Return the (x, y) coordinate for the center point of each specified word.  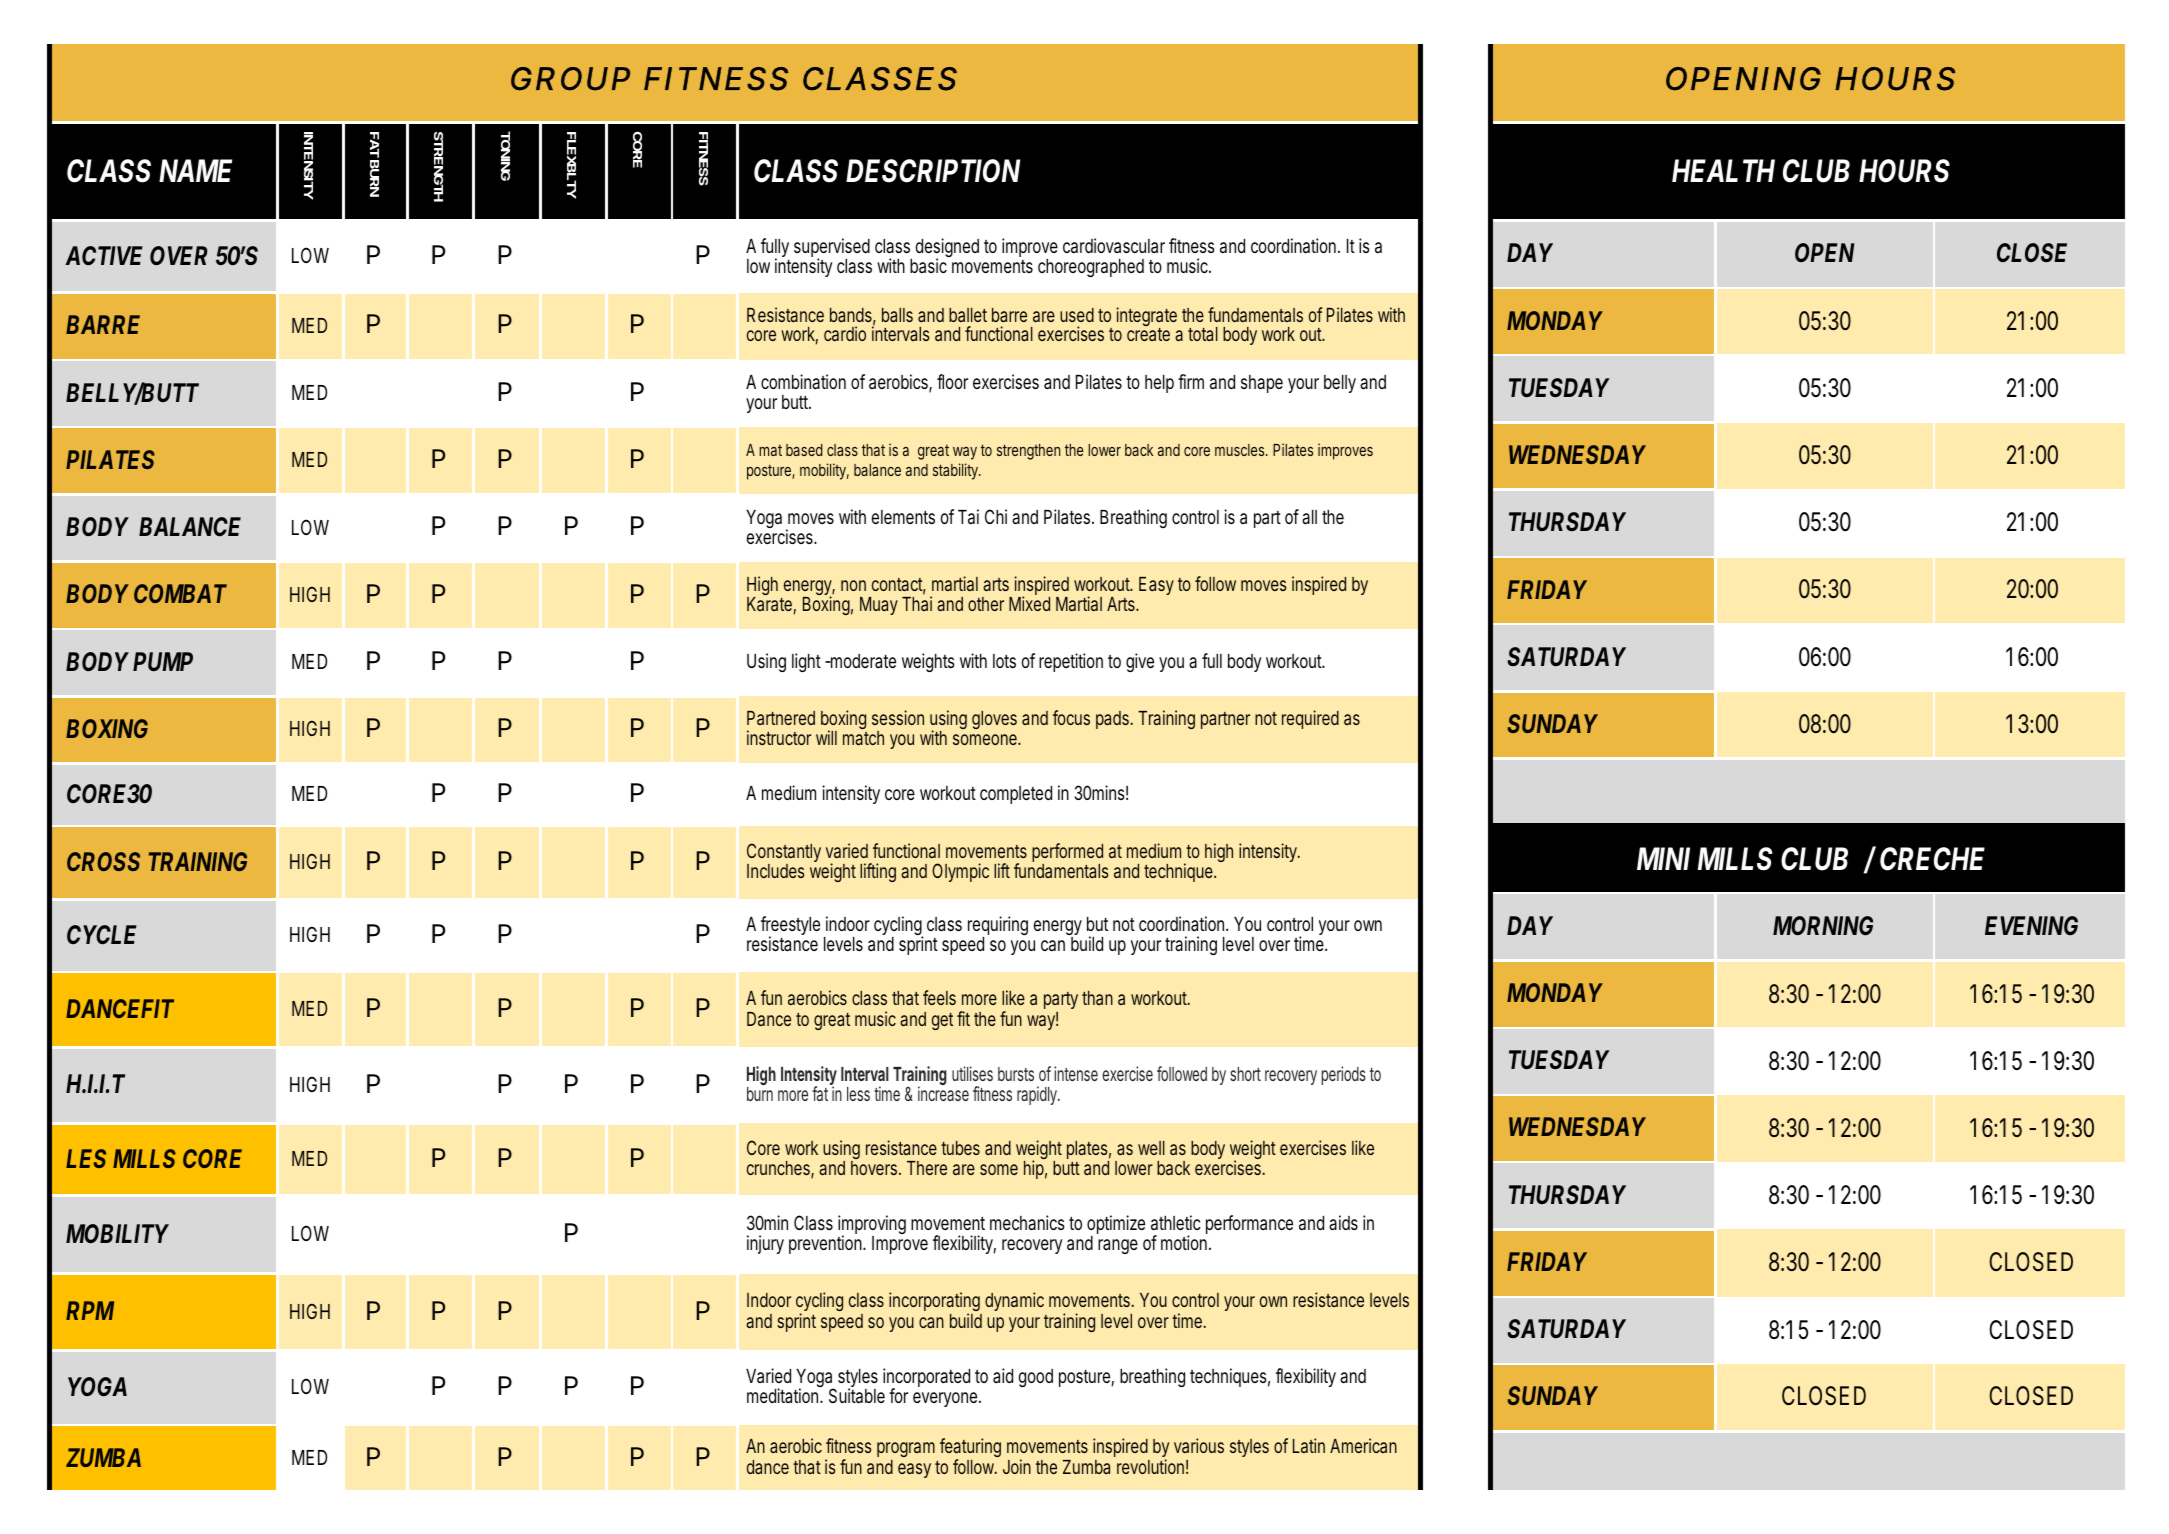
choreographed (1091, 268)
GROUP (570, 79)
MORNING (1823, 926)
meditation (785, 1395)
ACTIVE (103, 255)
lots (1004, 661)
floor (952, 381)
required (1310, 719)
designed (947, 249)
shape (1262, 384)
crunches (780, 1169)
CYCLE (101, 935)
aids (1343, 1222)
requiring (998, 927)
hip (1035, 1169)
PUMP (163, 662)
